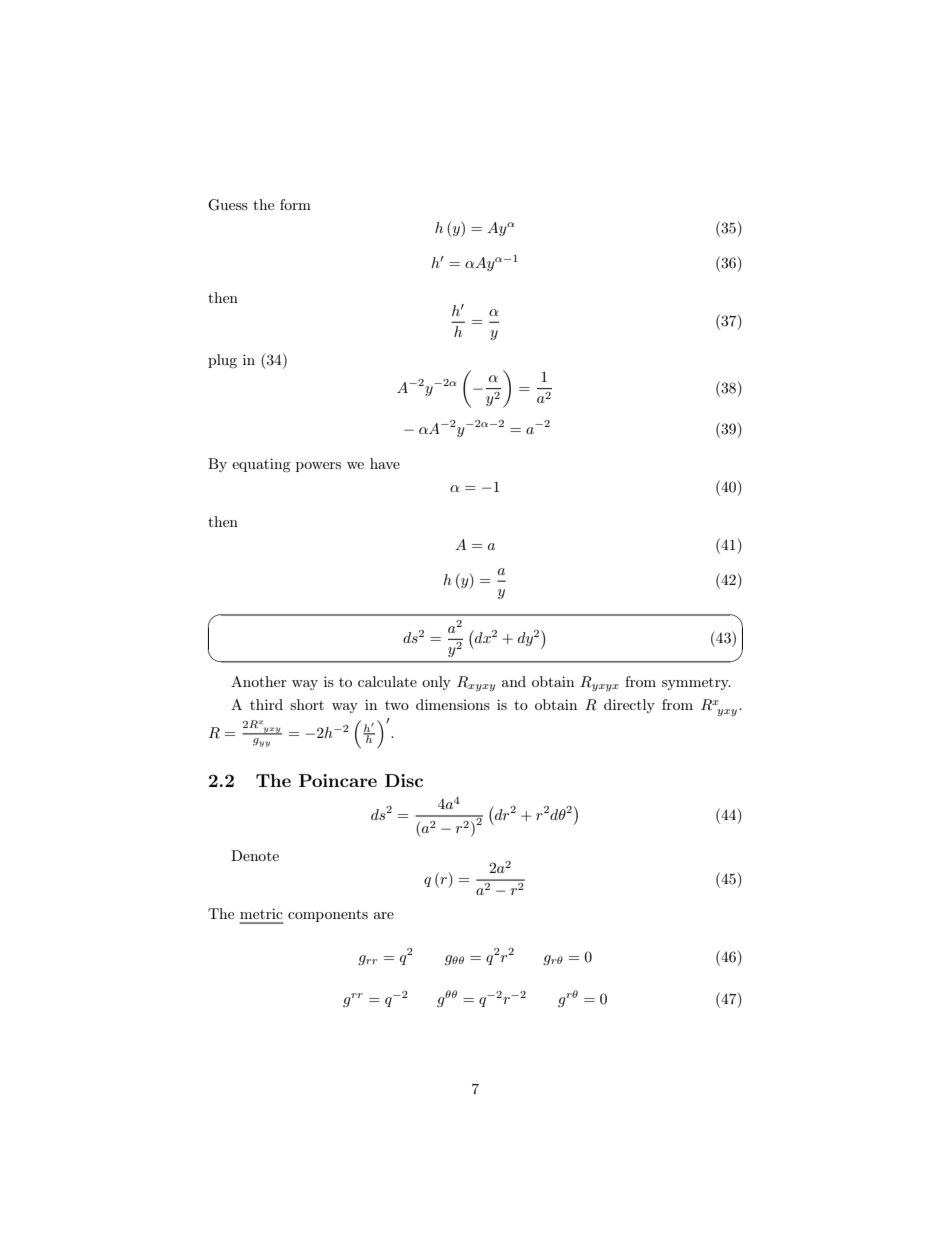  I want to click on equating, so click(261, 465).
